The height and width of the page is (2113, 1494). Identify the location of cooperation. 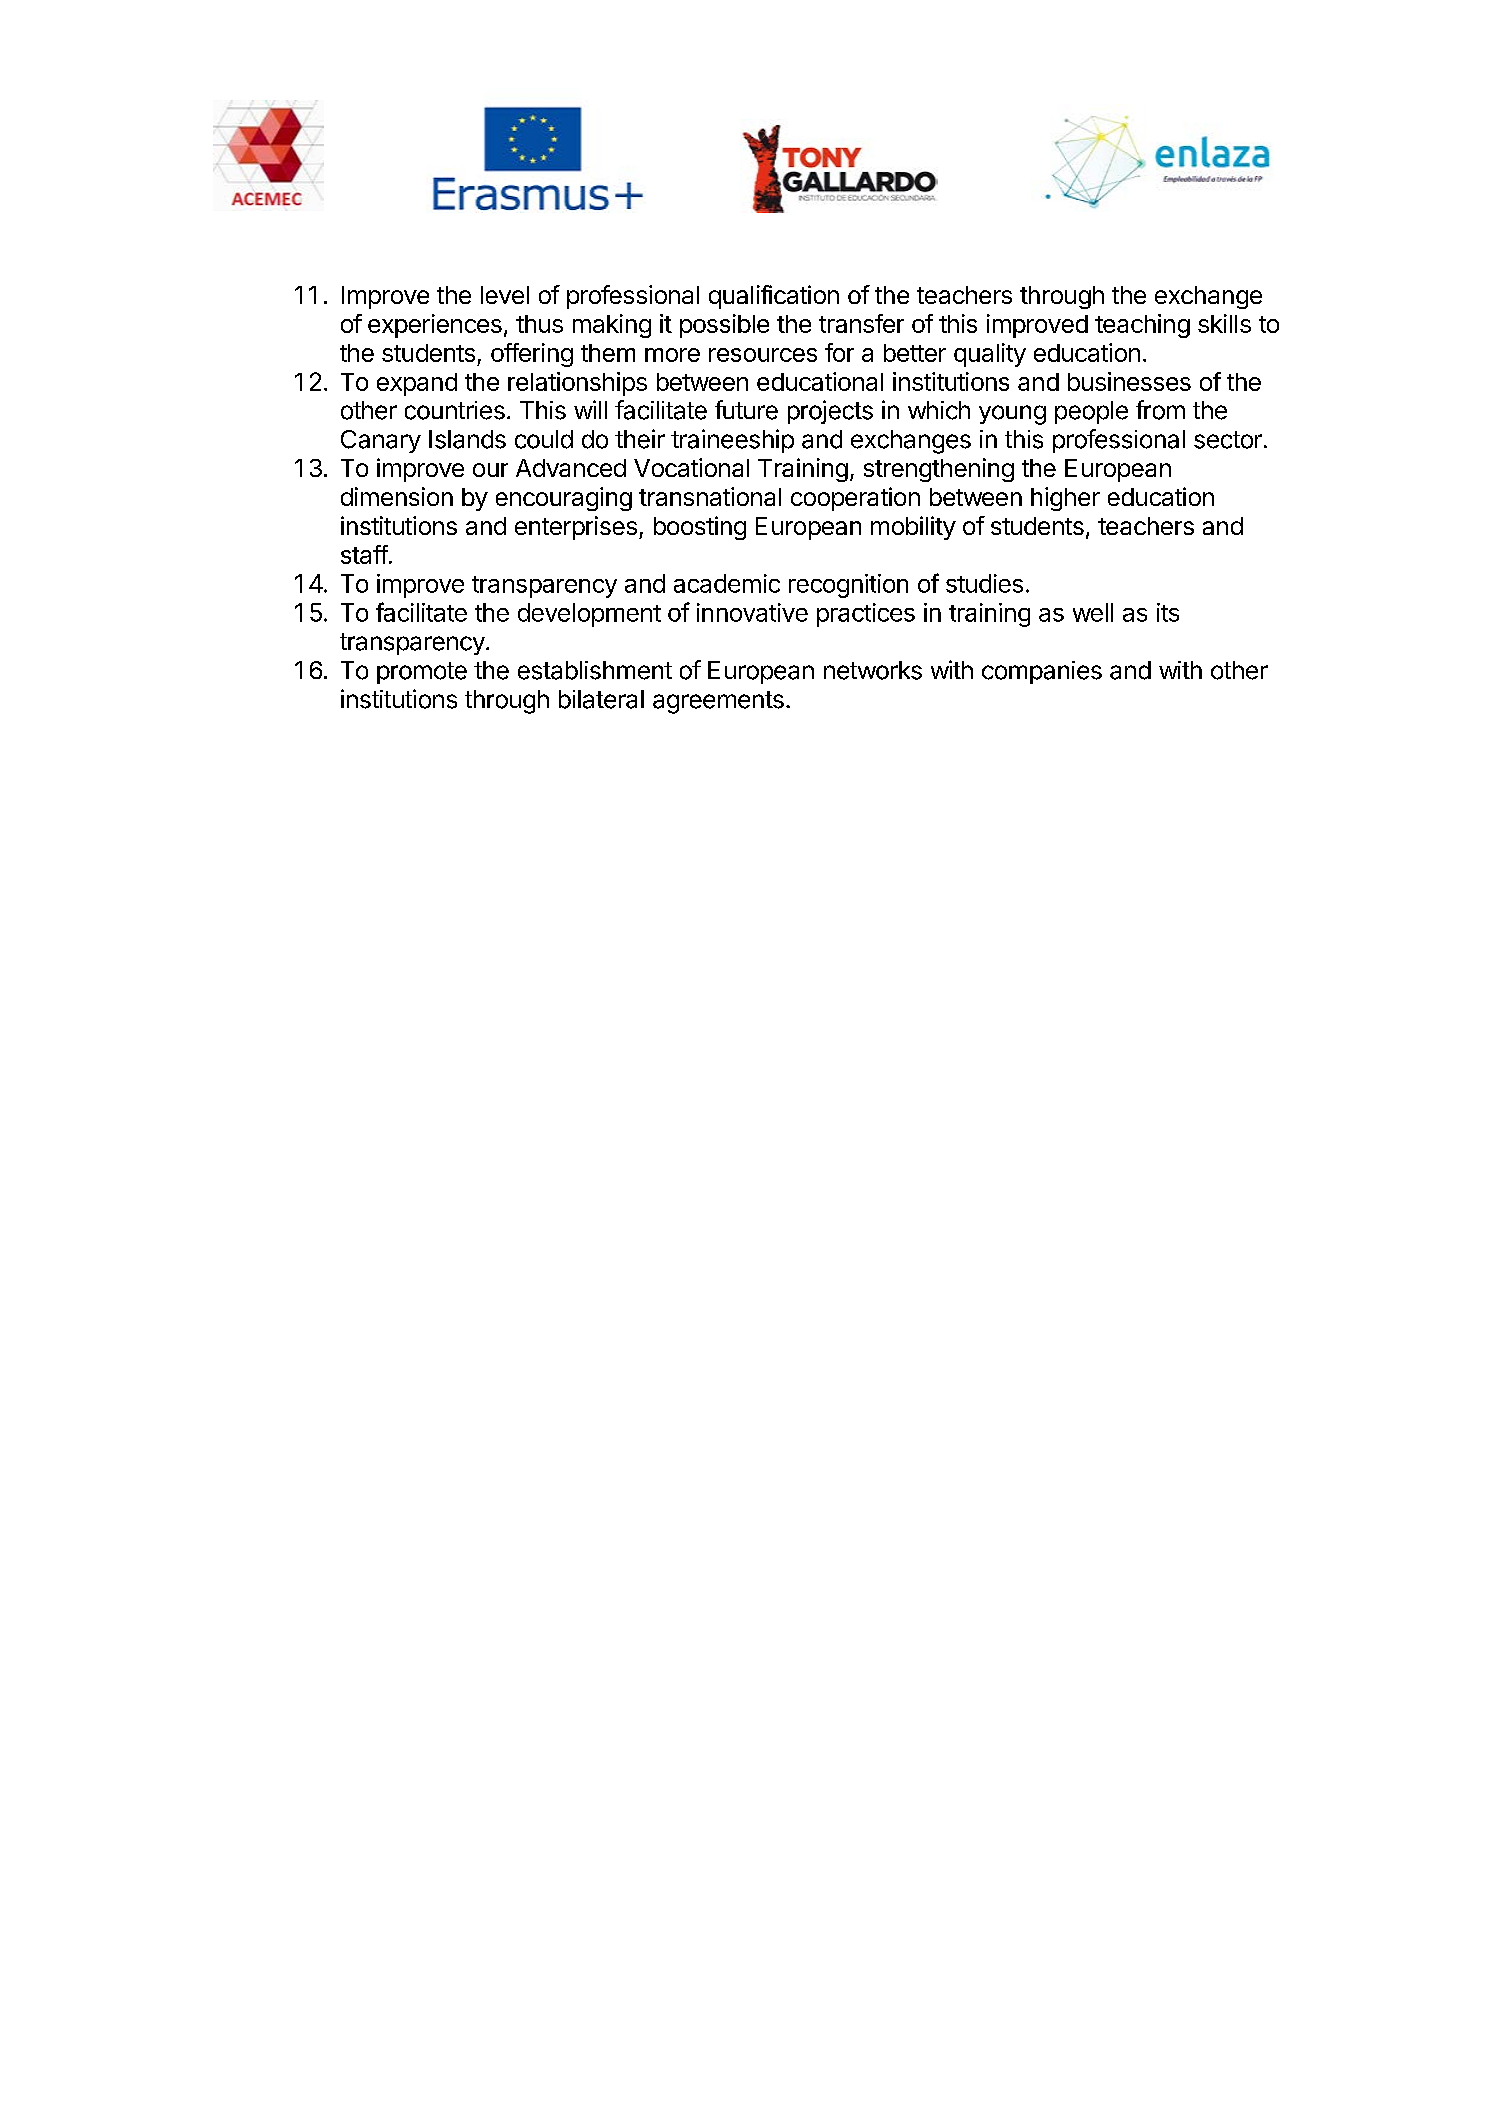
(855, 499).
